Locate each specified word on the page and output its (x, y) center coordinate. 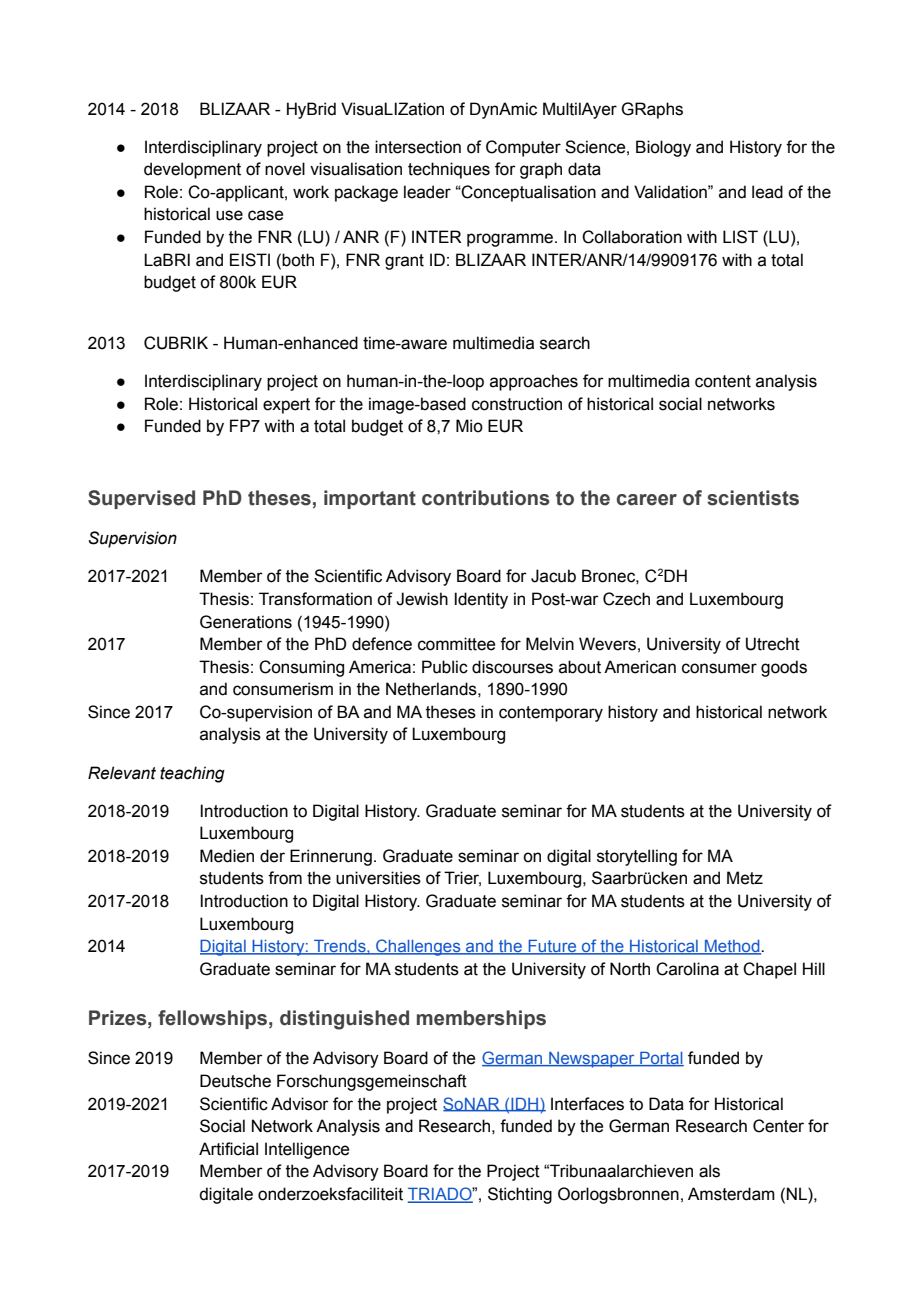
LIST (740, 237)
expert (286, 406)
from (285, 878)
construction (517, 404)
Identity (481, 600)
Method (732, 947)
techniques (449, 170)
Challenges (418, 947)
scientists (753, 498)
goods (784, 668)
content (723, 381)
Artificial (228, 1149)
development (192, 170)
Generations (246, 622)
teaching (192, 774)
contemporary (551, 714)
